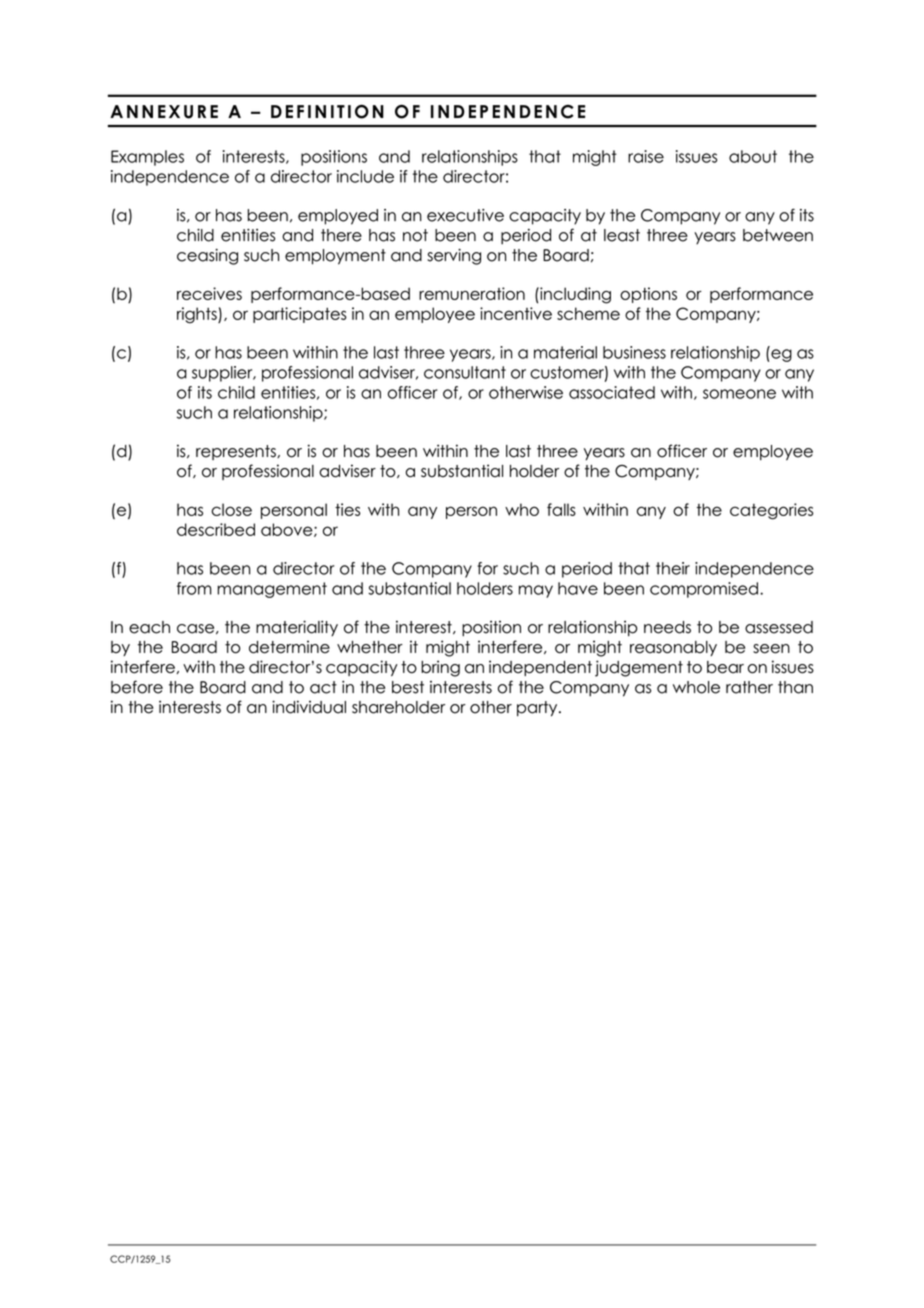  Describe the element at coordinates (216, 529) in the image. I see `described` at that location.
